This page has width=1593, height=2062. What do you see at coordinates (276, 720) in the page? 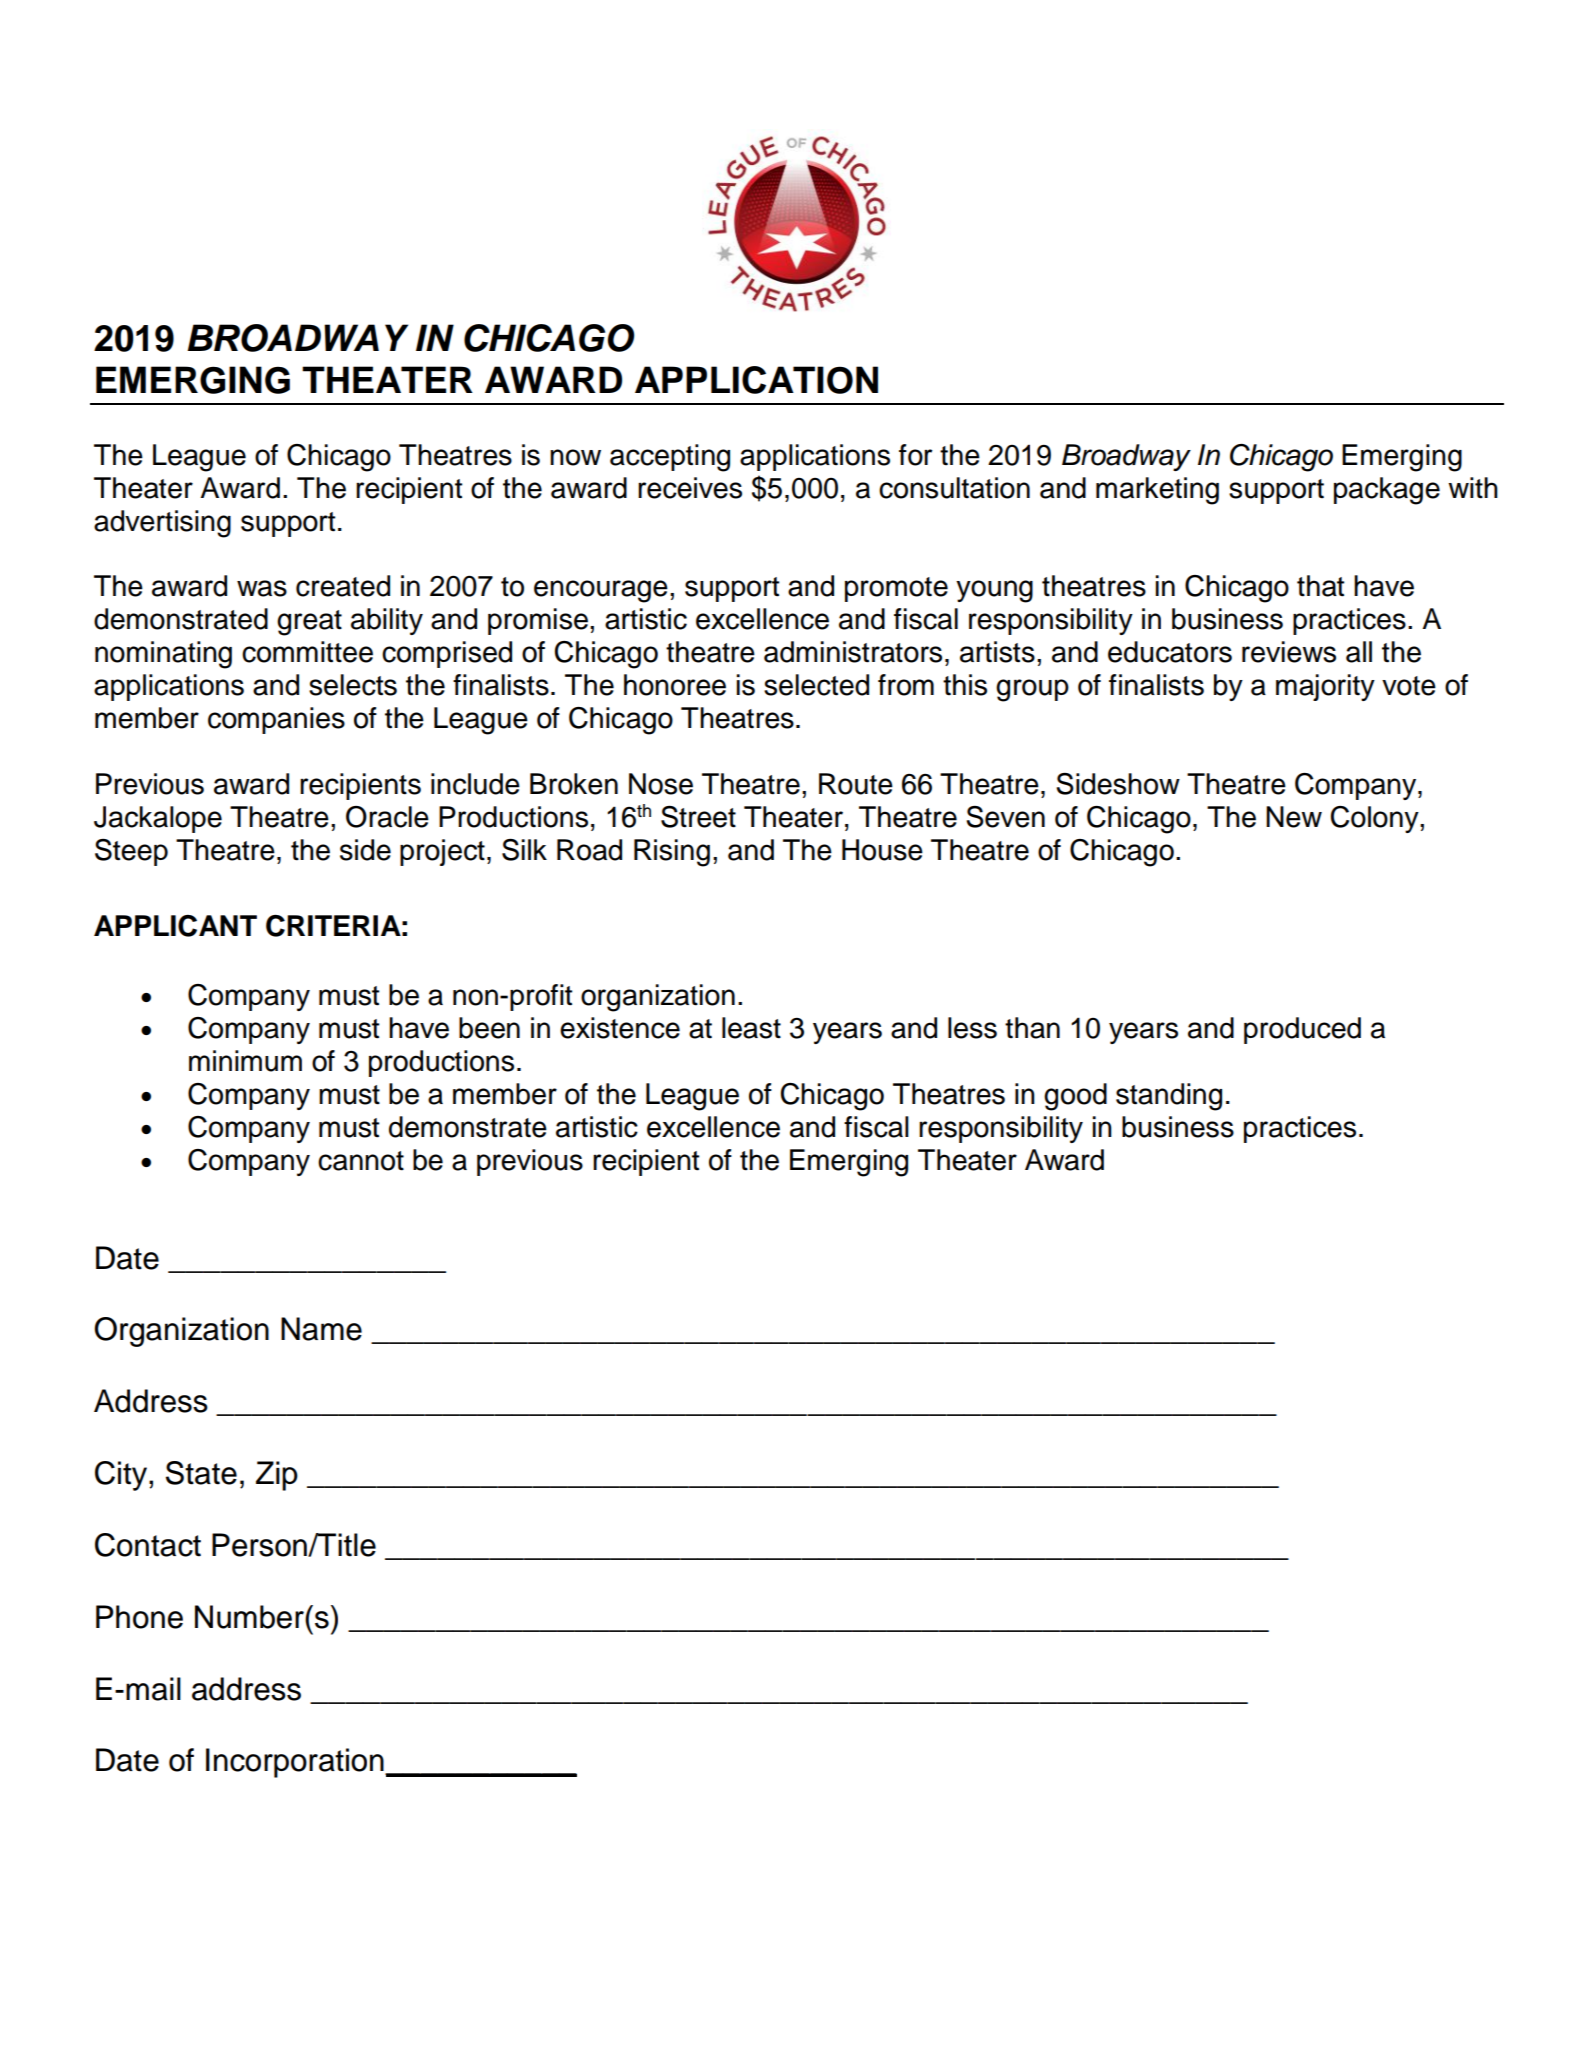
I see `companies` at bounding box center [276, 720].
